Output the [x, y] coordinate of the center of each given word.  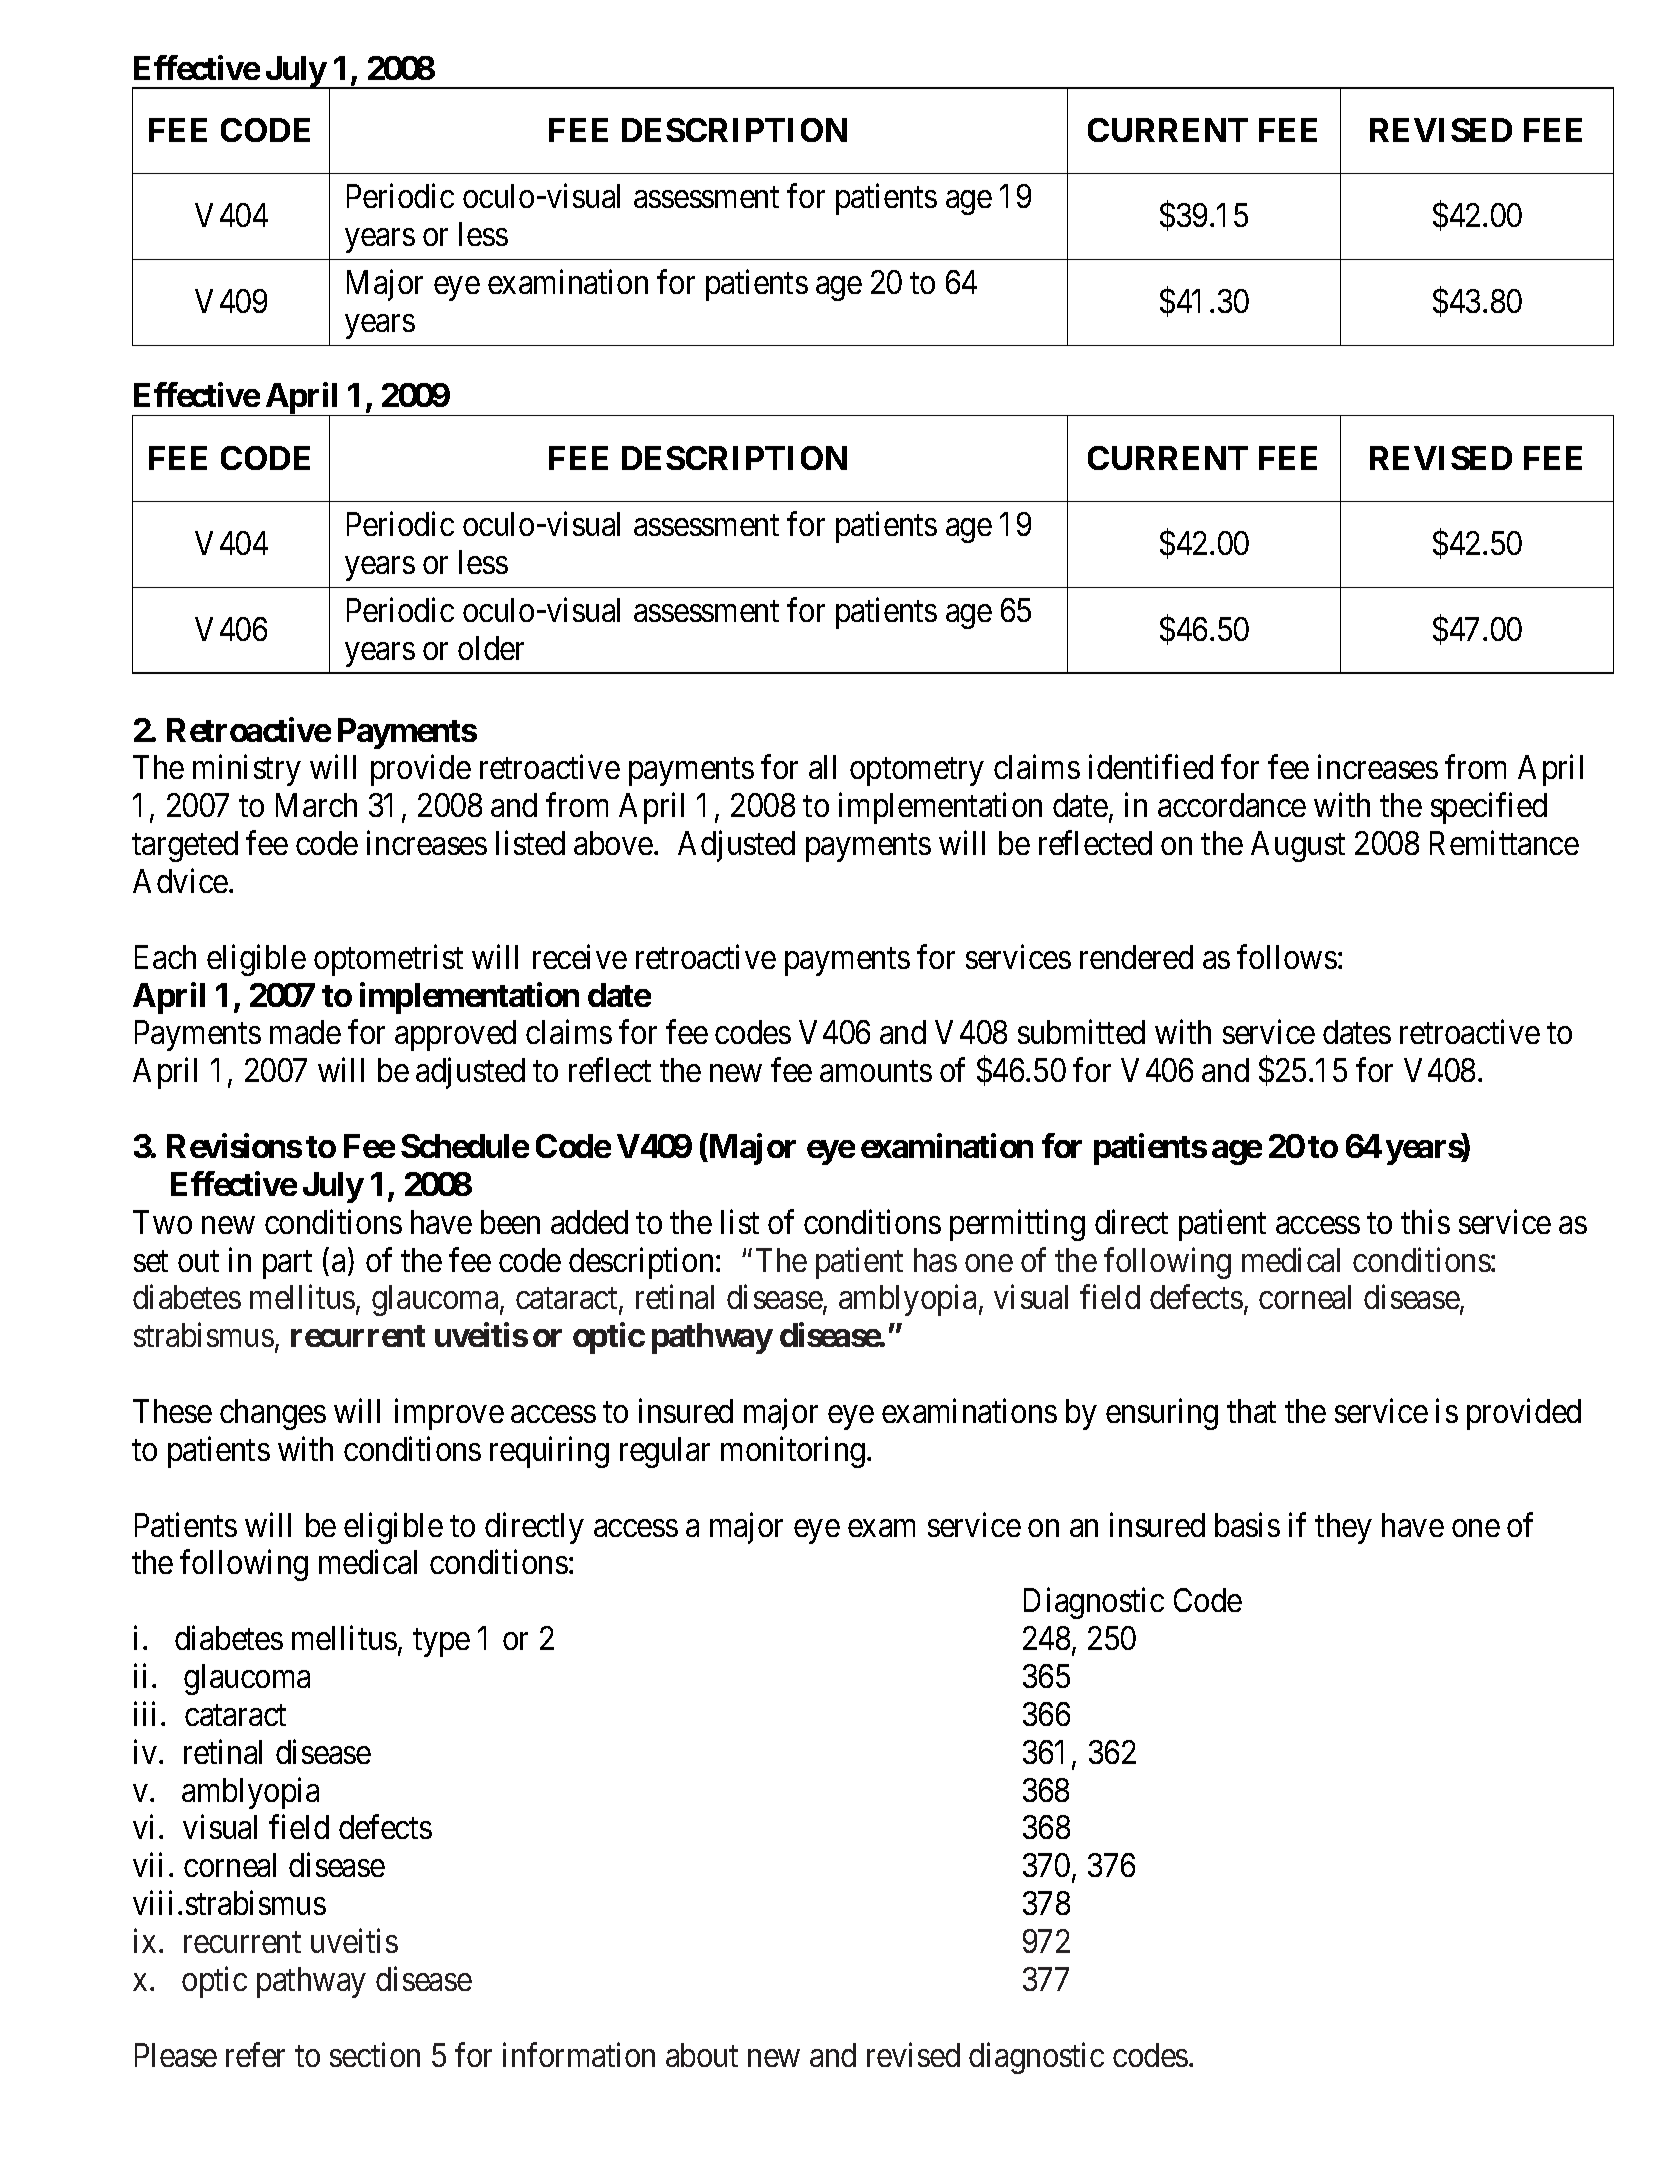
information [579, 2054]
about [702, 2055]
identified [1151, 767]
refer [255, 2054]
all [822, 767]
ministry [247, 770]
